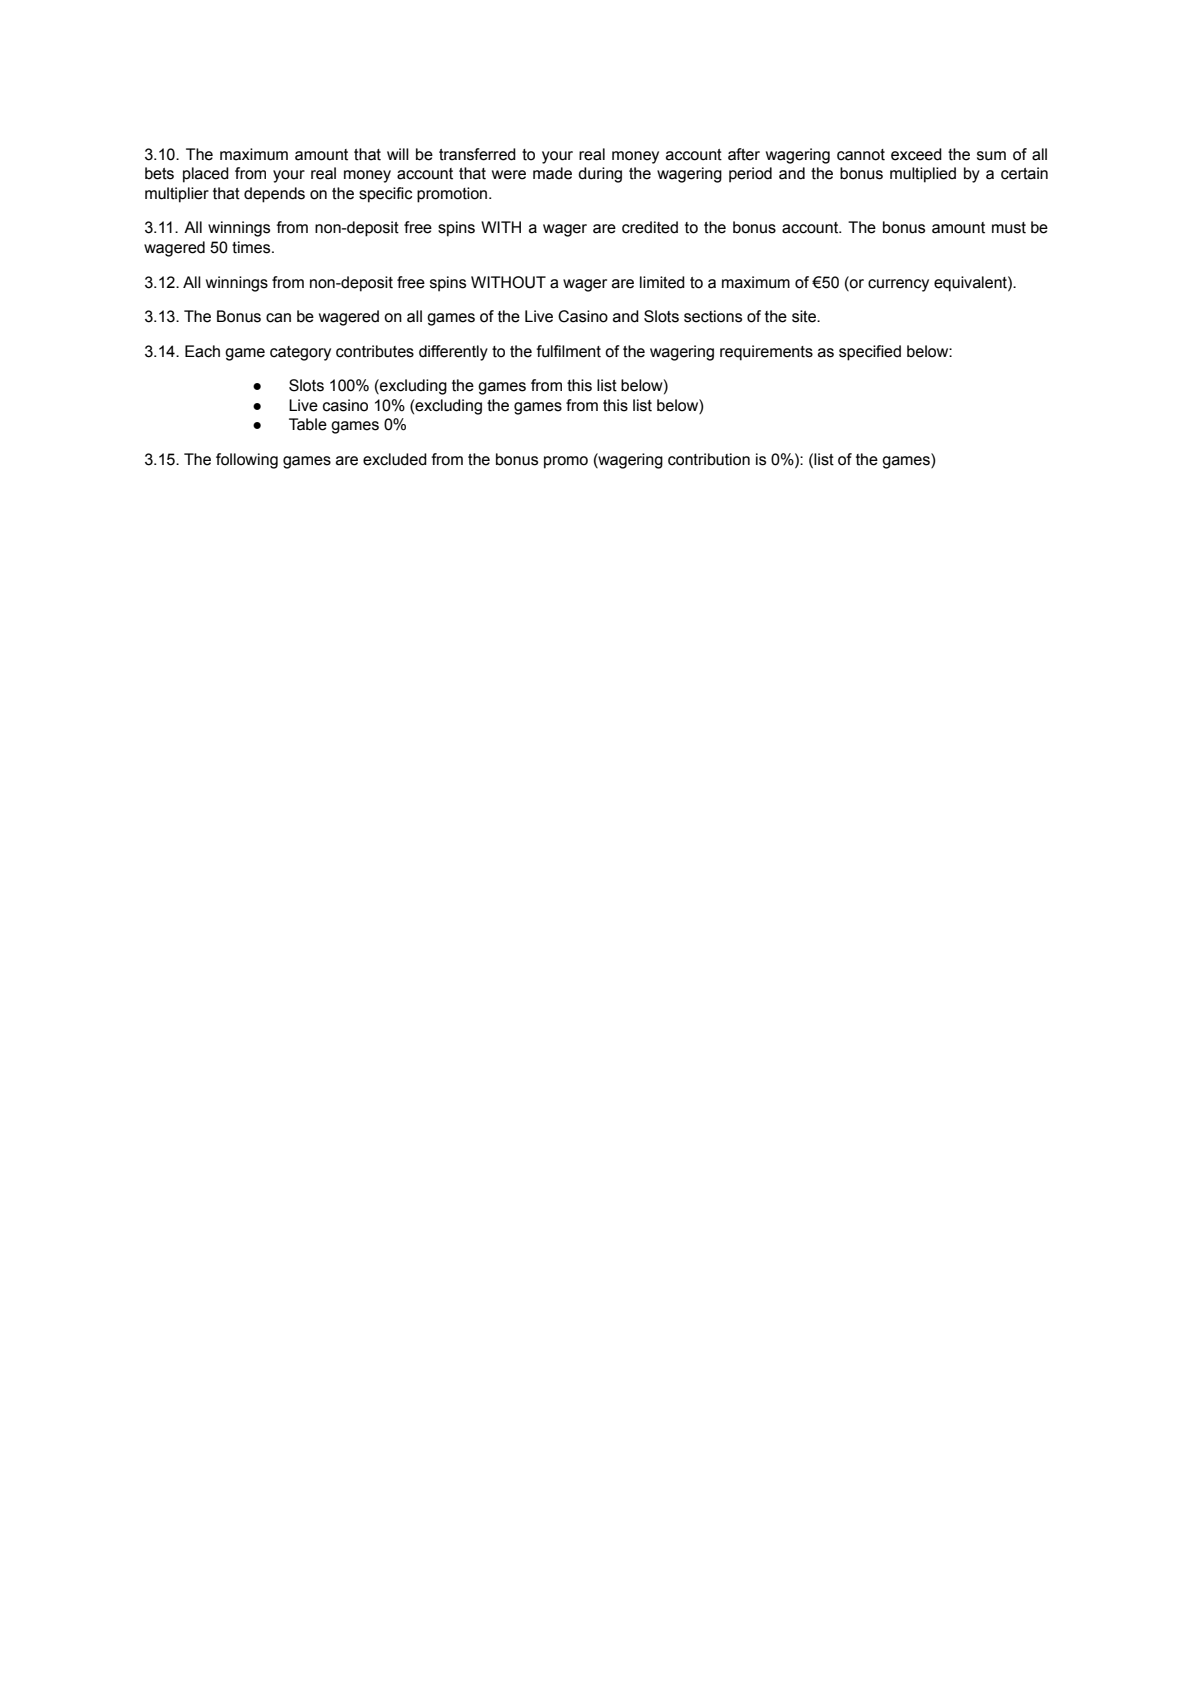  I want to click on sections, so click(713, 316).
